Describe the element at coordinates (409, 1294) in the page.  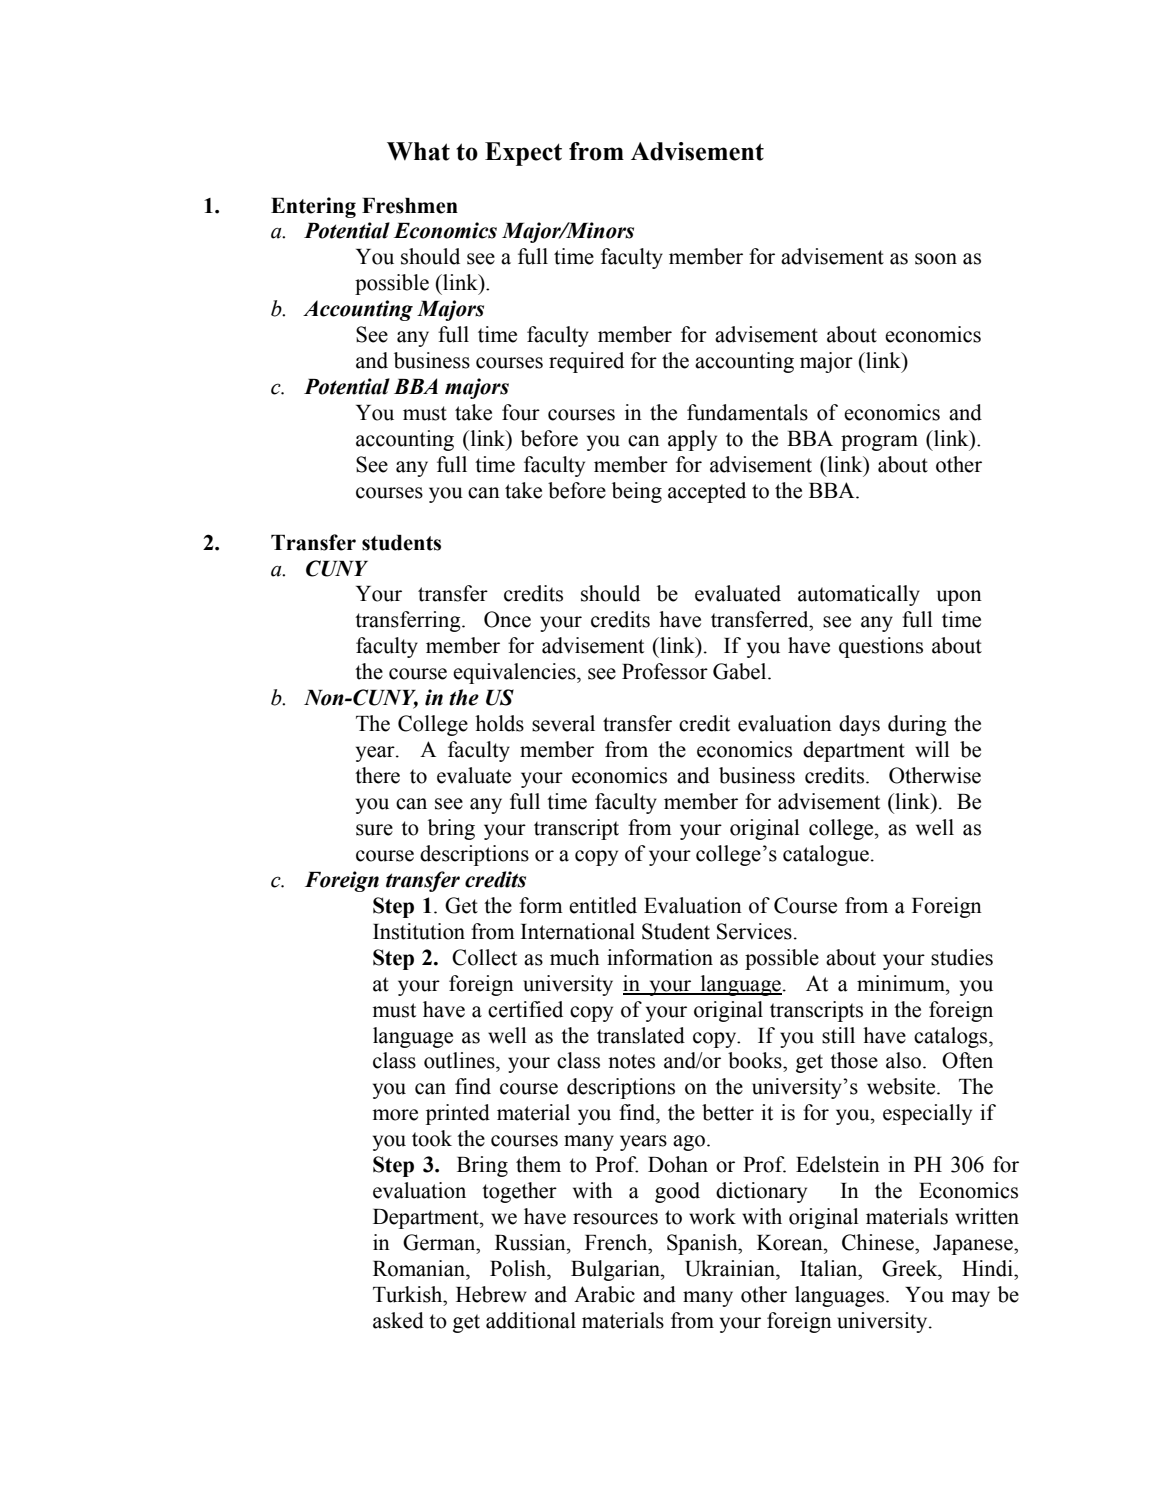
I see `Turkish` at that location.
